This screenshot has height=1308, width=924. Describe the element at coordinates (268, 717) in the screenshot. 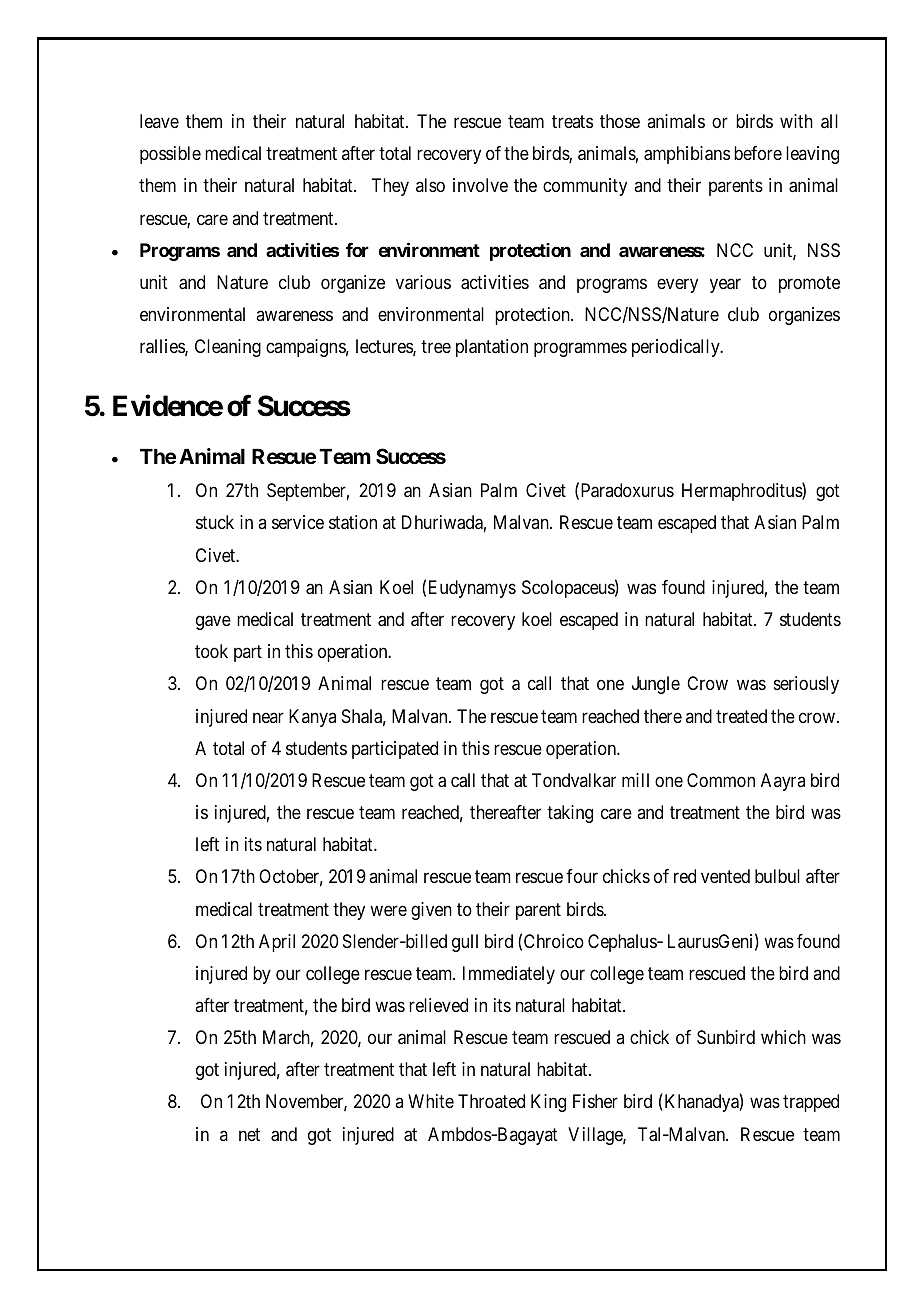

I see `near` at that location.
